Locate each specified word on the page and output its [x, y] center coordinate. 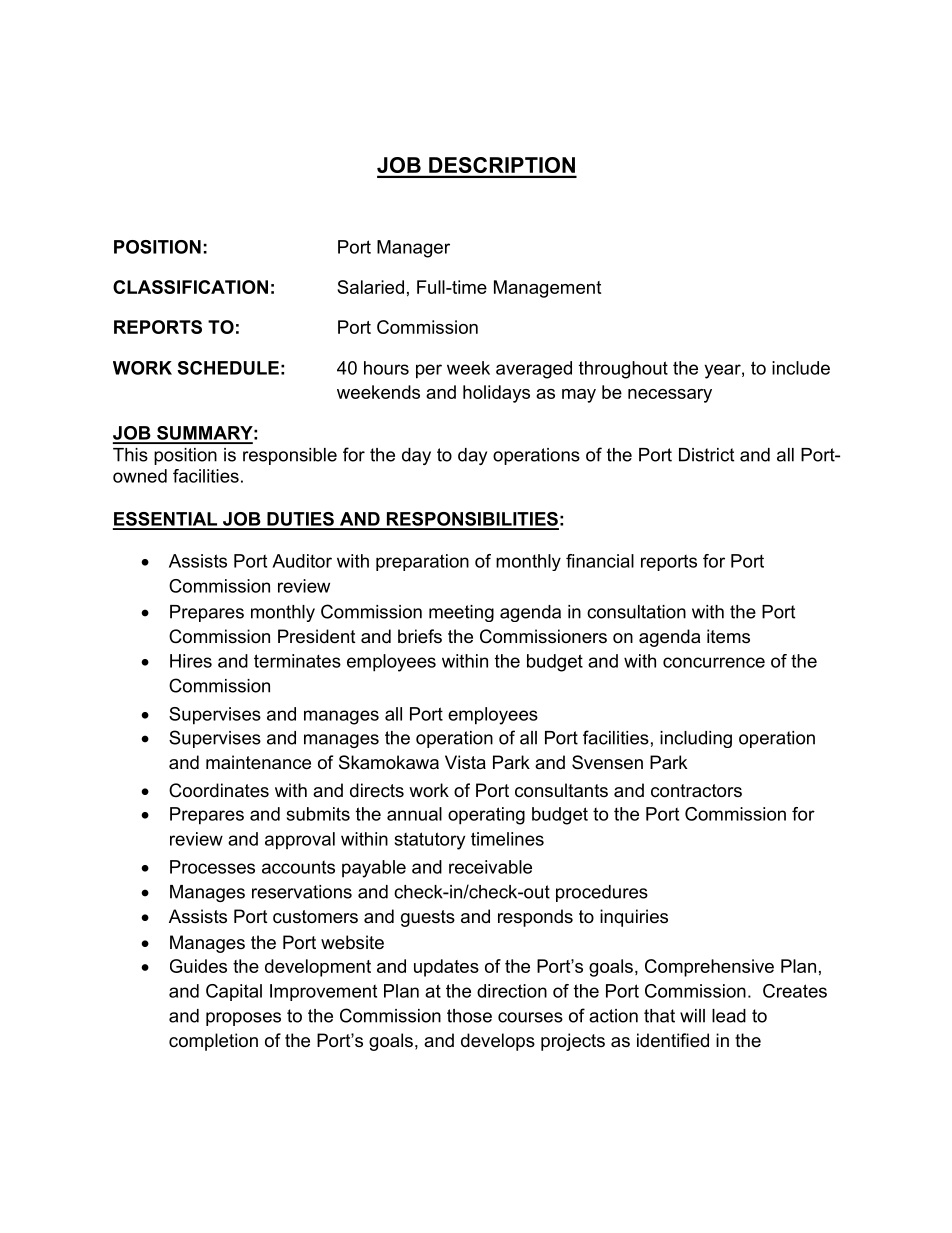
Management [547, 289]
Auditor [302, 561]
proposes [243, 1019]
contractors [696, 791]
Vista [465, 762]
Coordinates [219, 790]
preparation [422, 562]
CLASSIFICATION [190, 287]
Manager [413, 249]
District [706, 455]
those [469, 1016]
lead [729, 1016]
